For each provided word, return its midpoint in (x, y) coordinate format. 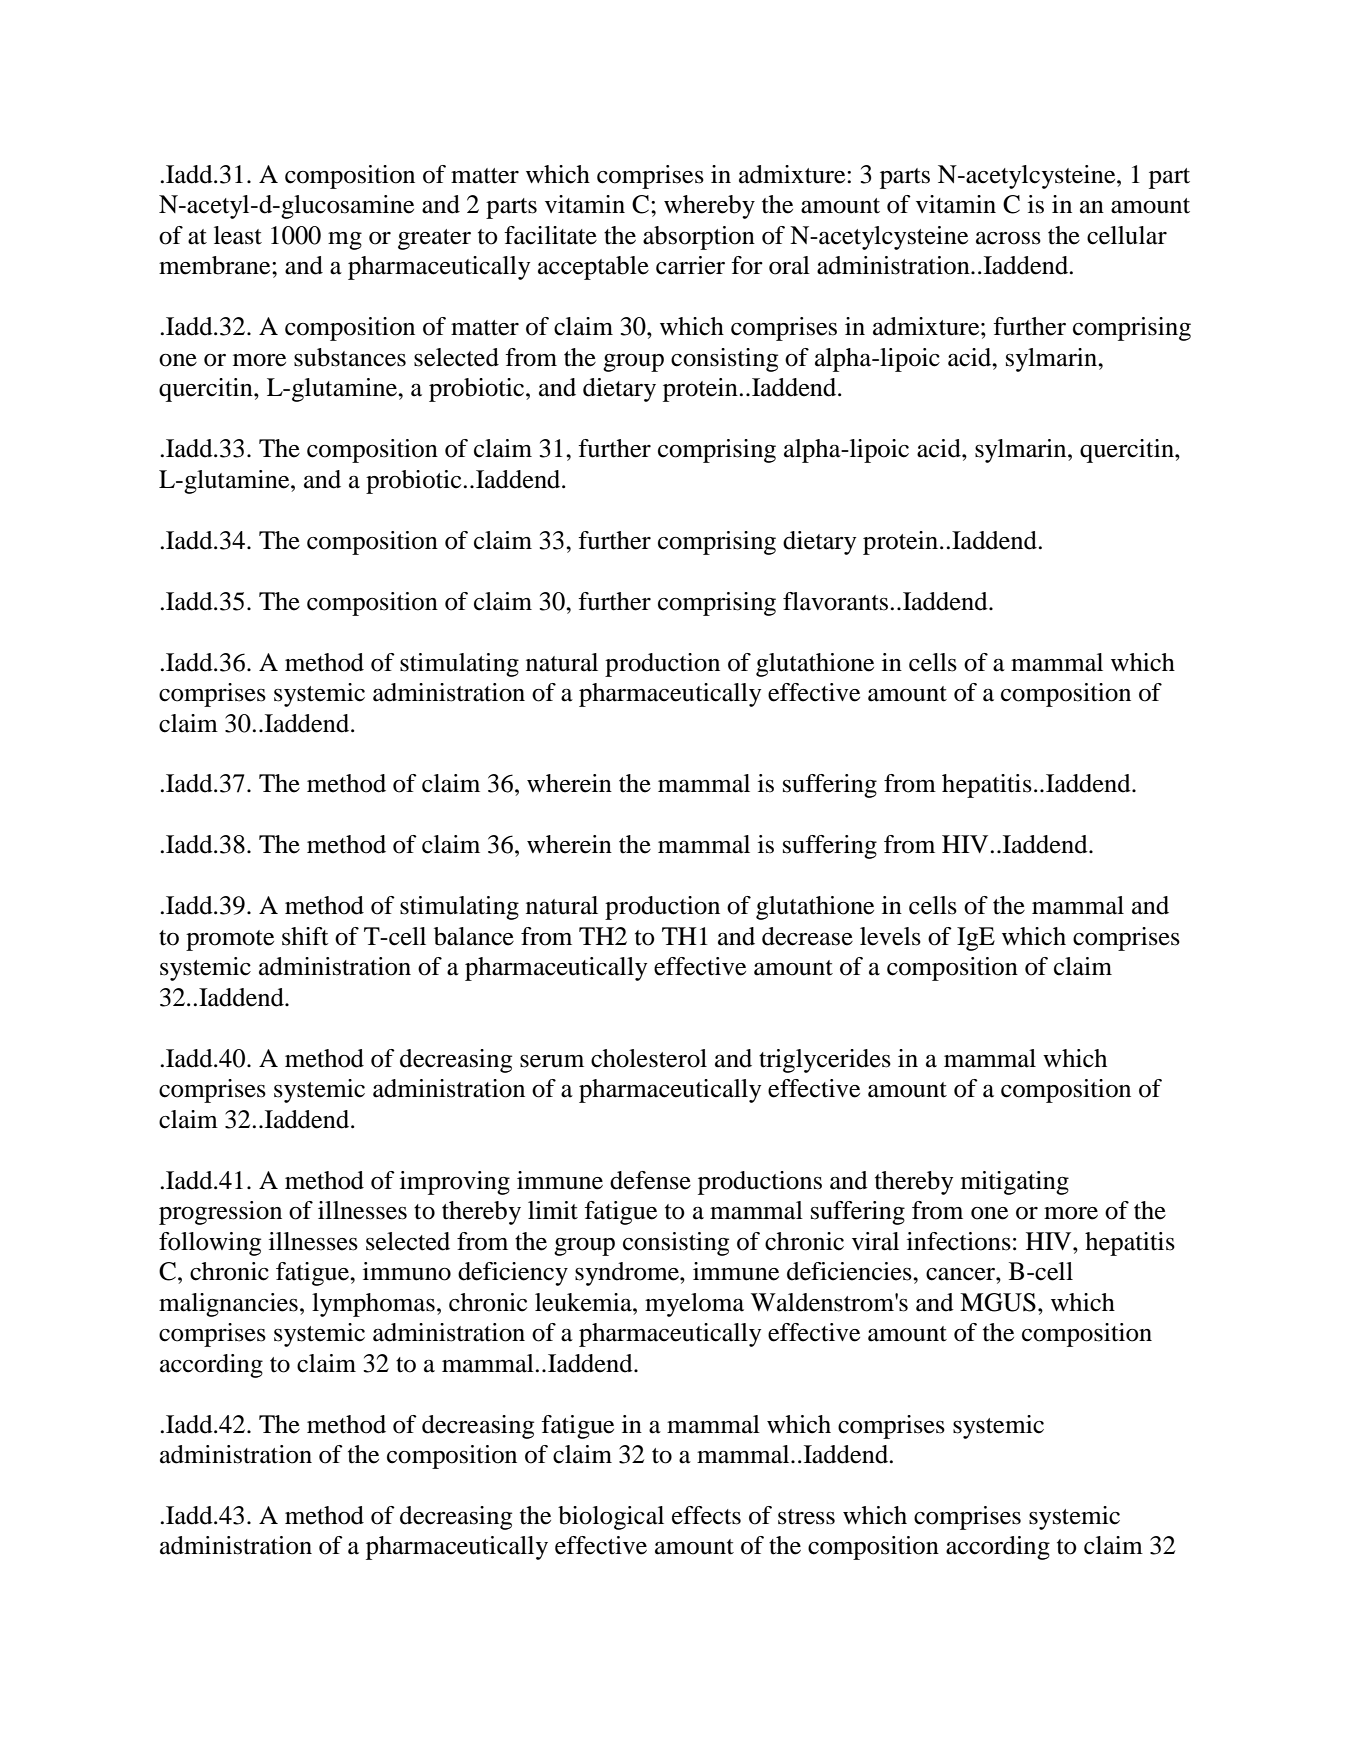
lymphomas (373, 1305)
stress (806, 1517)
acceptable (593, 268)
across (1008, 238)
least (238, 235)
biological (611, 1518)
